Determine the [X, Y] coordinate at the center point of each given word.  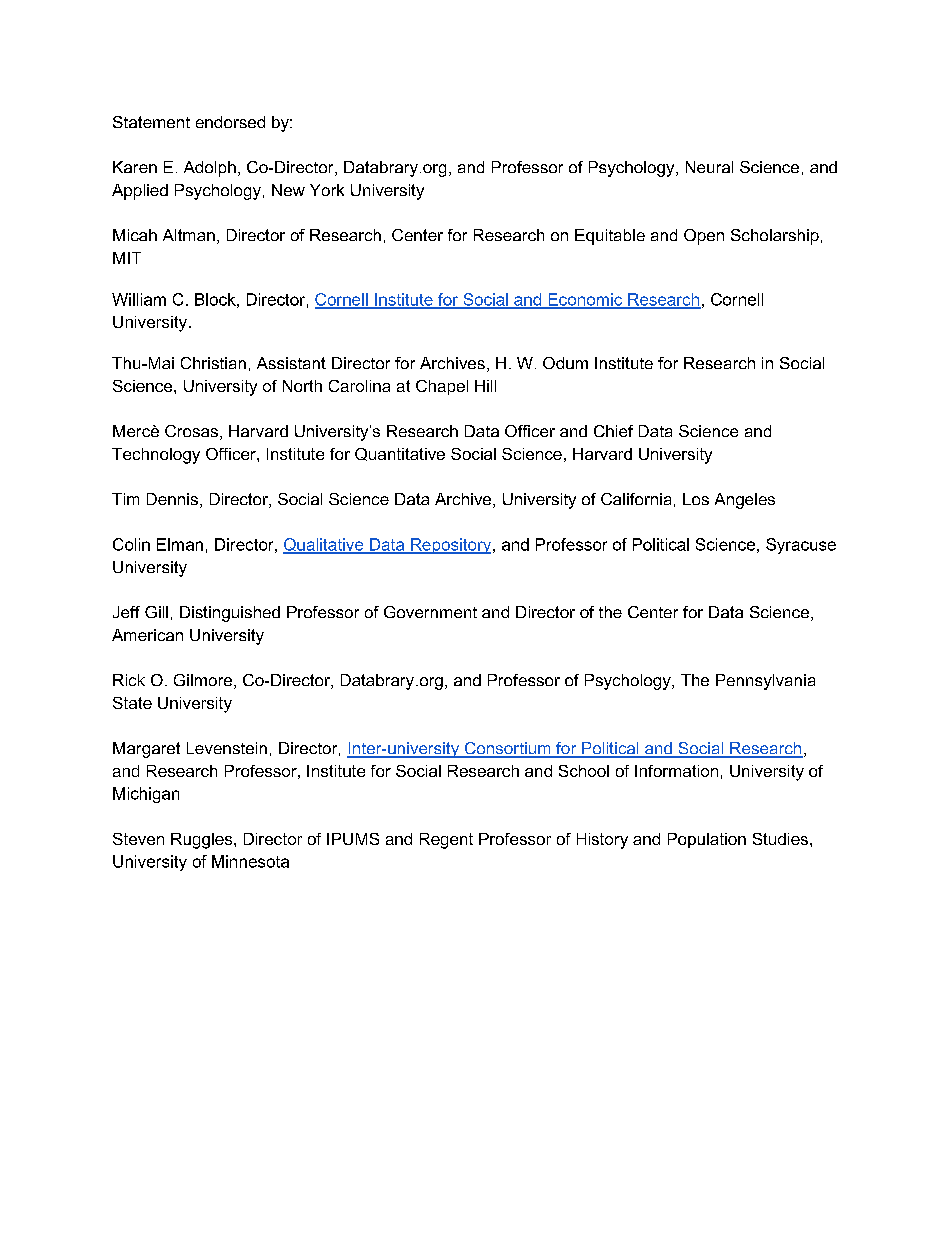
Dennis [172, 499]
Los [696, 499]
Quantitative [400, 454]
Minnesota [250, 861]
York [327, 190]
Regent [446, 841]
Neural [709, 167]
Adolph [210, 169]
